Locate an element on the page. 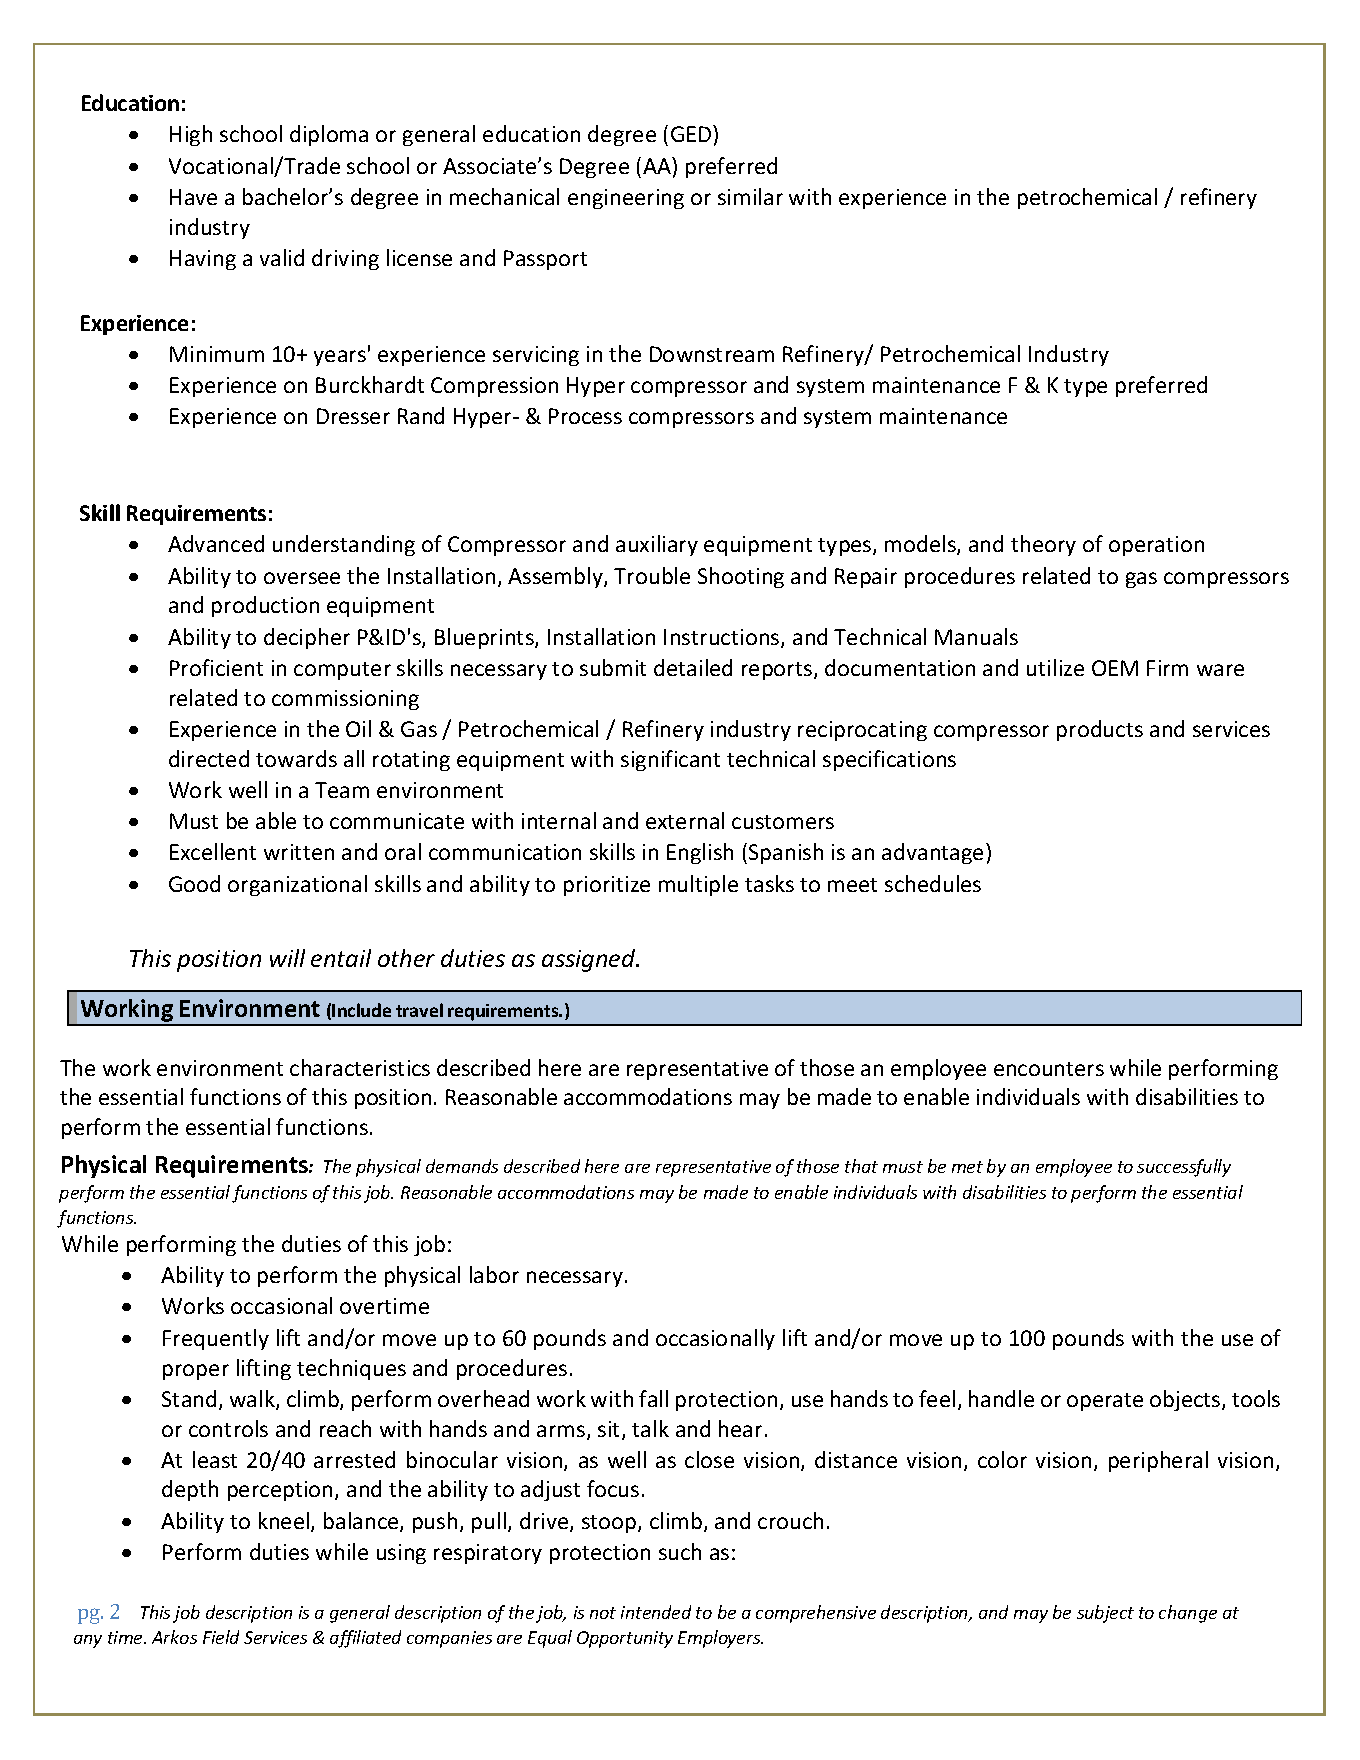 The width and height of the image is (1360, 1760). similar is located at coordinates (750, 196).
